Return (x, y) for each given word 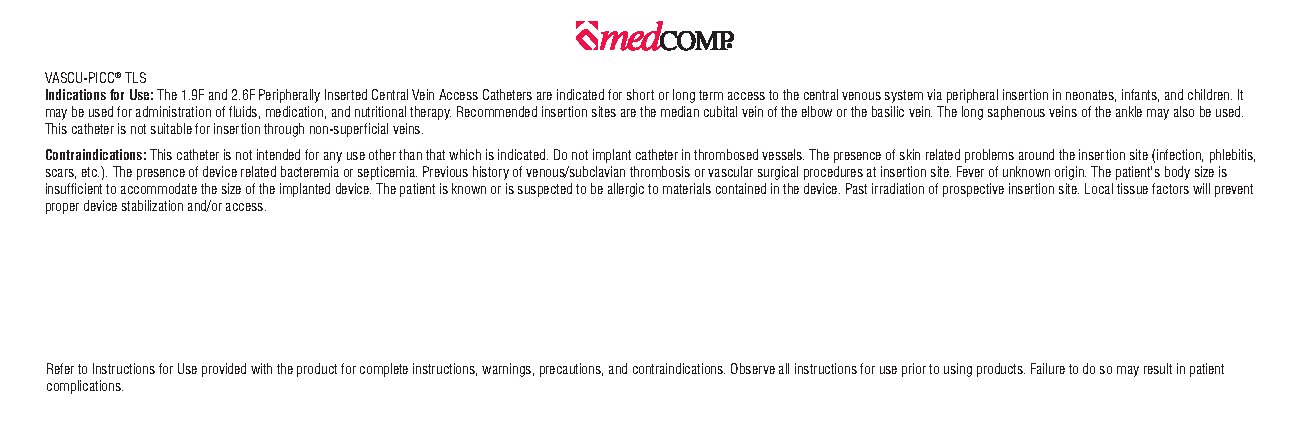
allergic (626, 190)
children (1210, 94)
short (640, 94)
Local (1099, 188)
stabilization (152, 205)
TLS (135, 77)
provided (224, 370)
